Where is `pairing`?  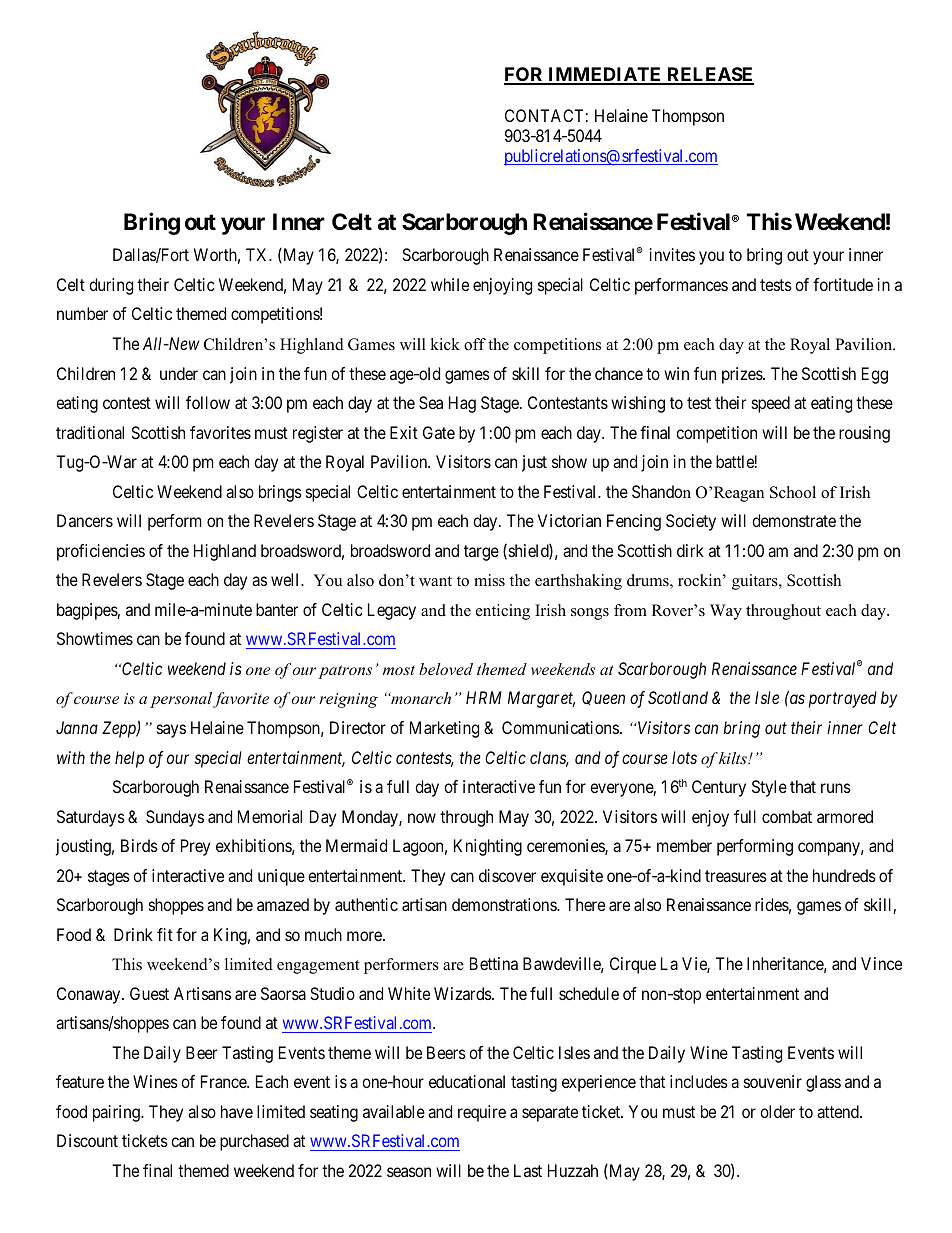 pairing is located at coordinates (117, 1113).
